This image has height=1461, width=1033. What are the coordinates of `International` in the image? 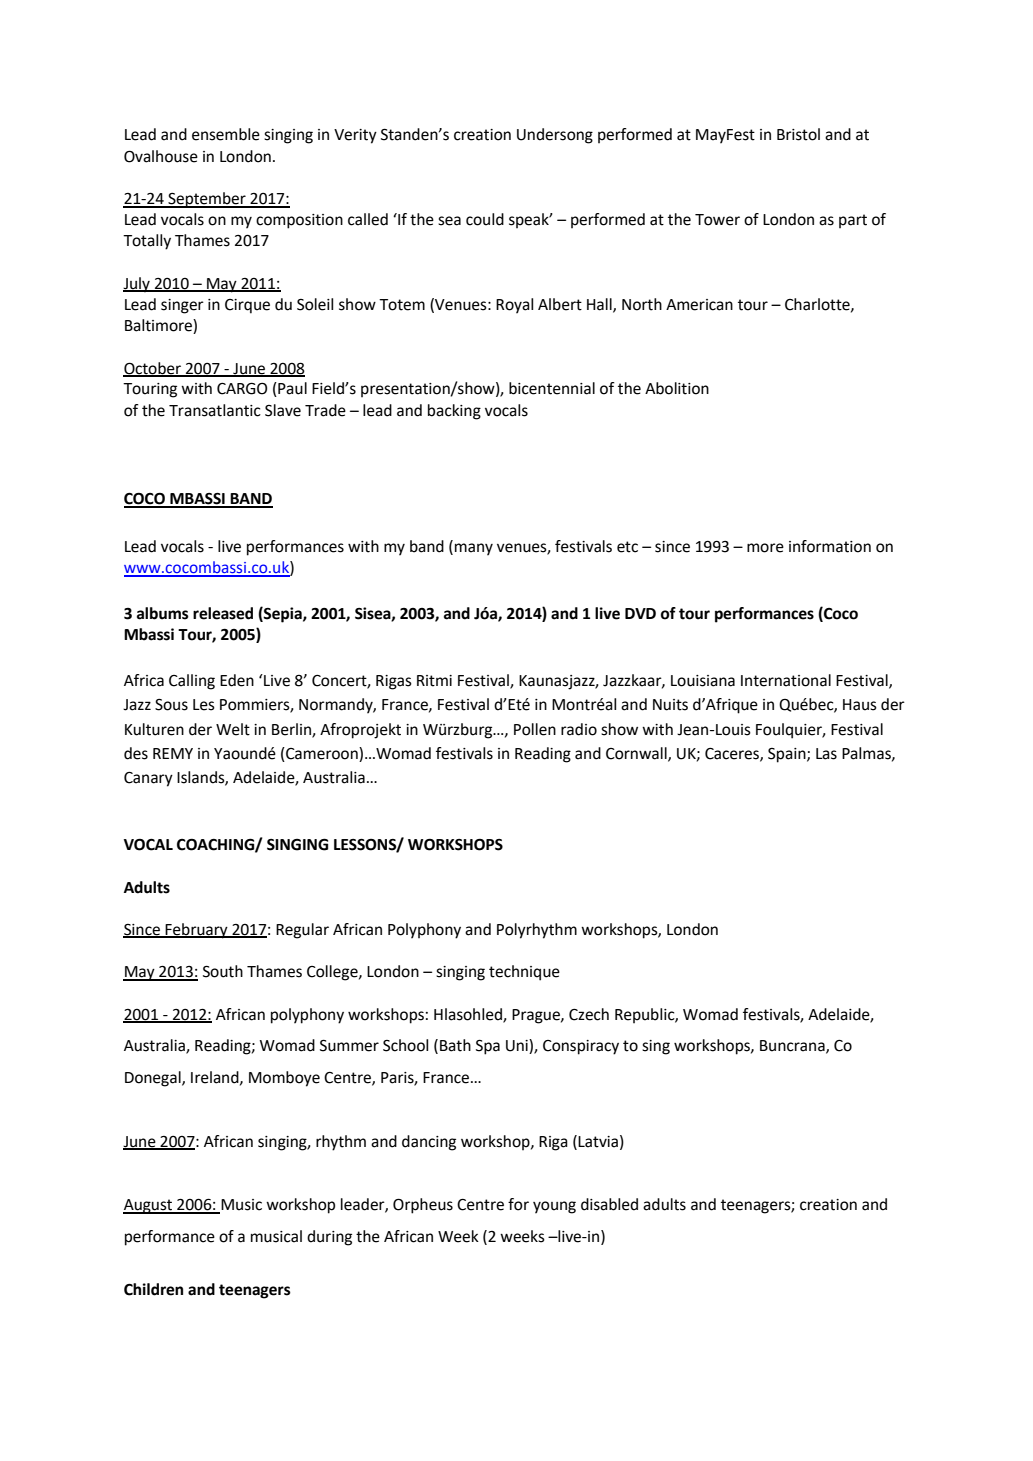 It's located at (786, 680).
